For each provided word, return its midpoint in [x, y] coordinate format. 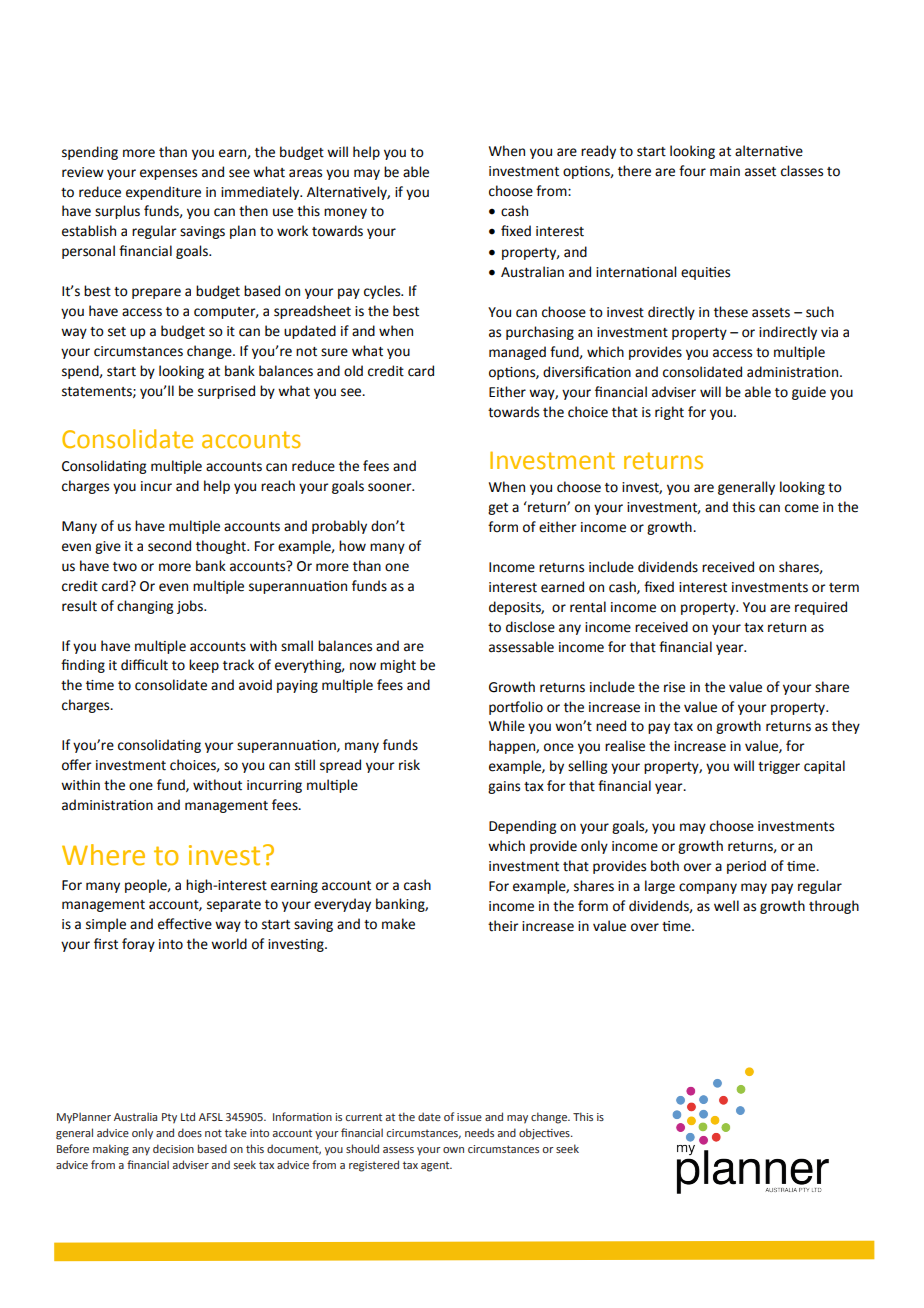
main [725, 171]
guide [809, 393]
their [503, 926]
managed [517, 353]
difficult [144, 665]
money [345, 213]
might [398, 666]
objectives [545, 1134]
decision [173, 1148]
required [821, 608]
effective [185, 924]
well [726, 906]
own [453, 1150]
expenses [168, 174]
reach [278, 486]
